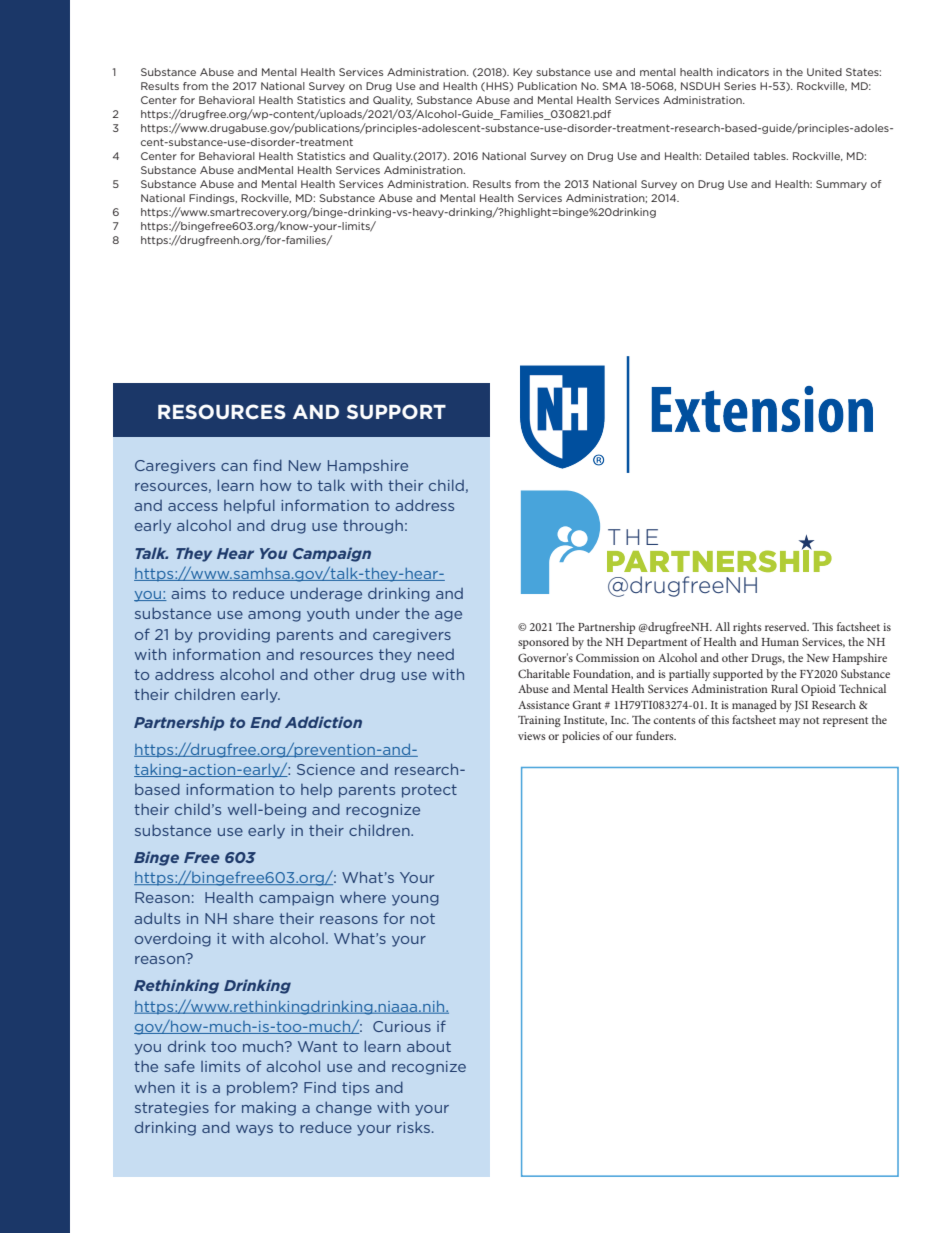 This document has height=1233, width=952. I want to click on Key, so click(522, 73).
